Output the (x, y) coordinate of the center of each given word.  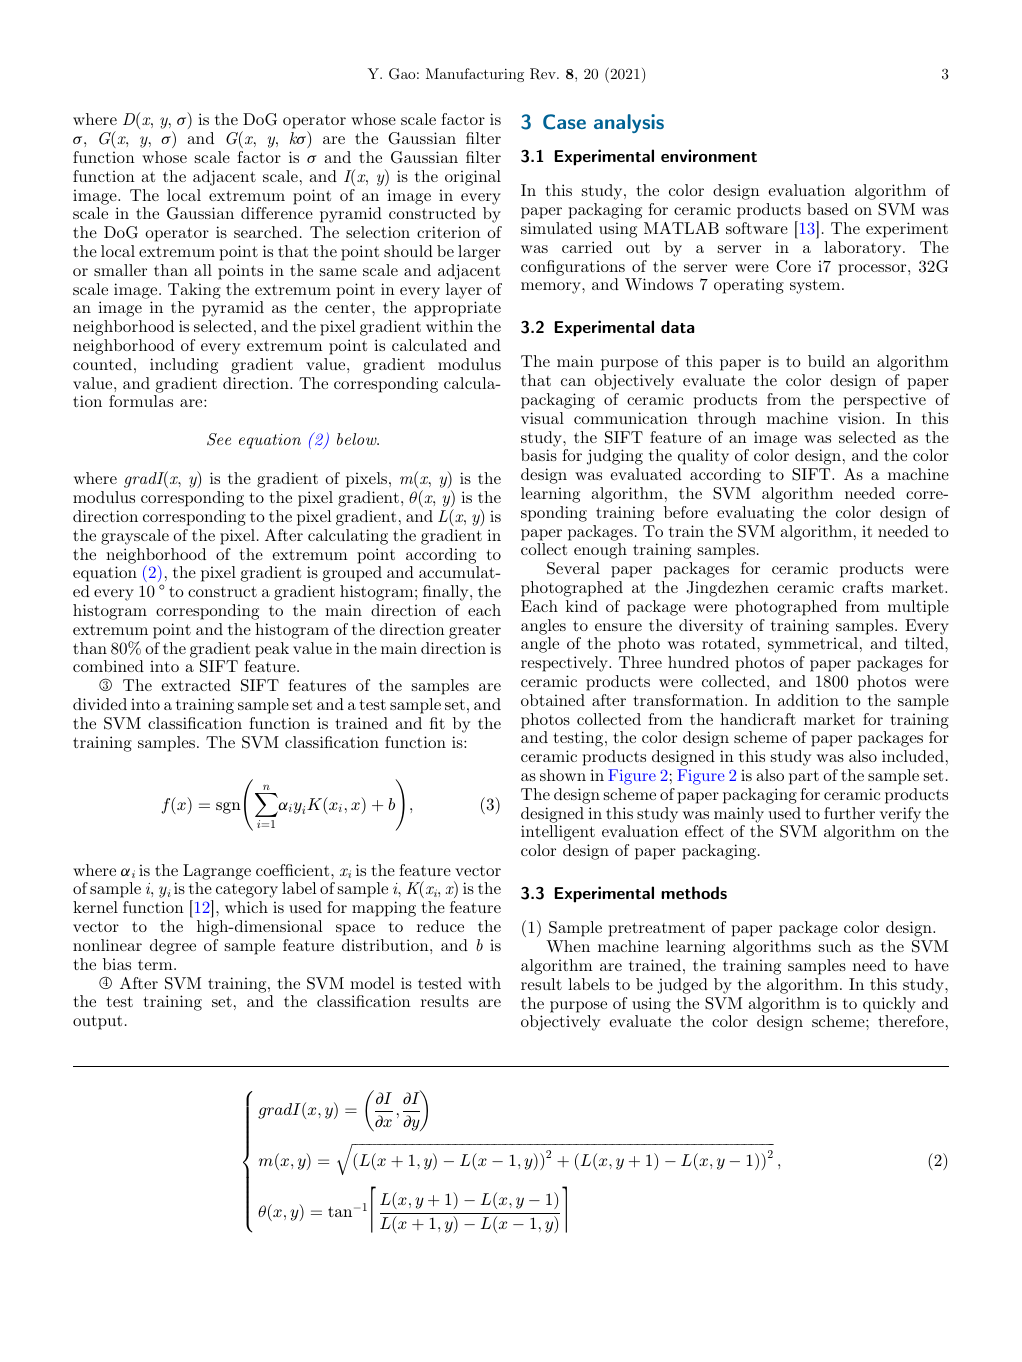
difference (277, 213)
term (156, 964)
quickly (889, 1005)
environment (709, 155)
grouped (352, 574)
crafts (862, 587)
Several (573, 568)
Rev (544, 74)
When (568, 946)
